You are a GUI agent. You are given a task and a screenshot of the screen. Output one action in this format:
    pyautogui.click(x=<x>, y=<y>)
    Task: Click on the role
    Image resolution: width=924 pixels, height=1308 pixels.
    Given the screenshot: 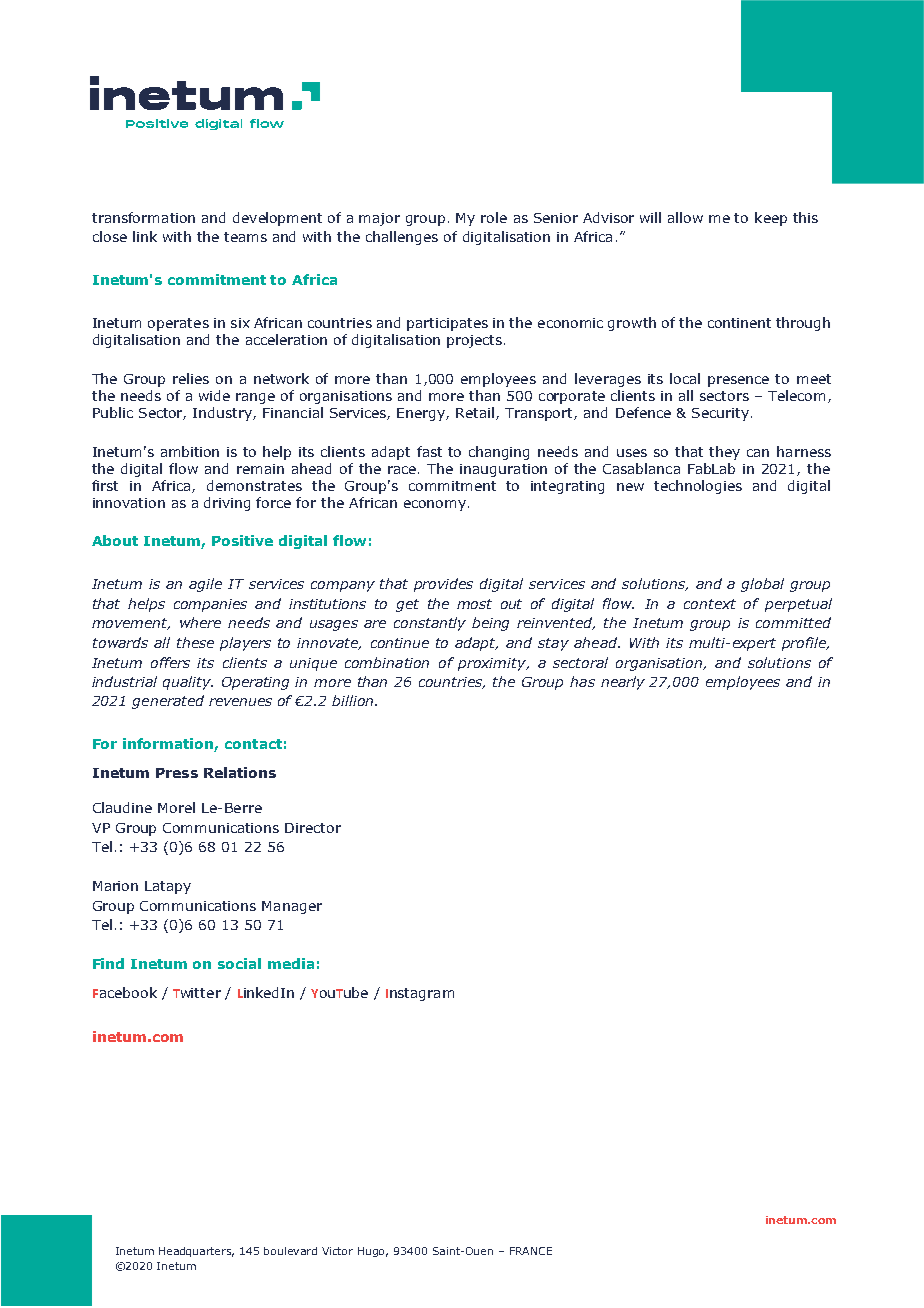 What is the action you would take?
    pyautogui.click(x=494, y=217)
